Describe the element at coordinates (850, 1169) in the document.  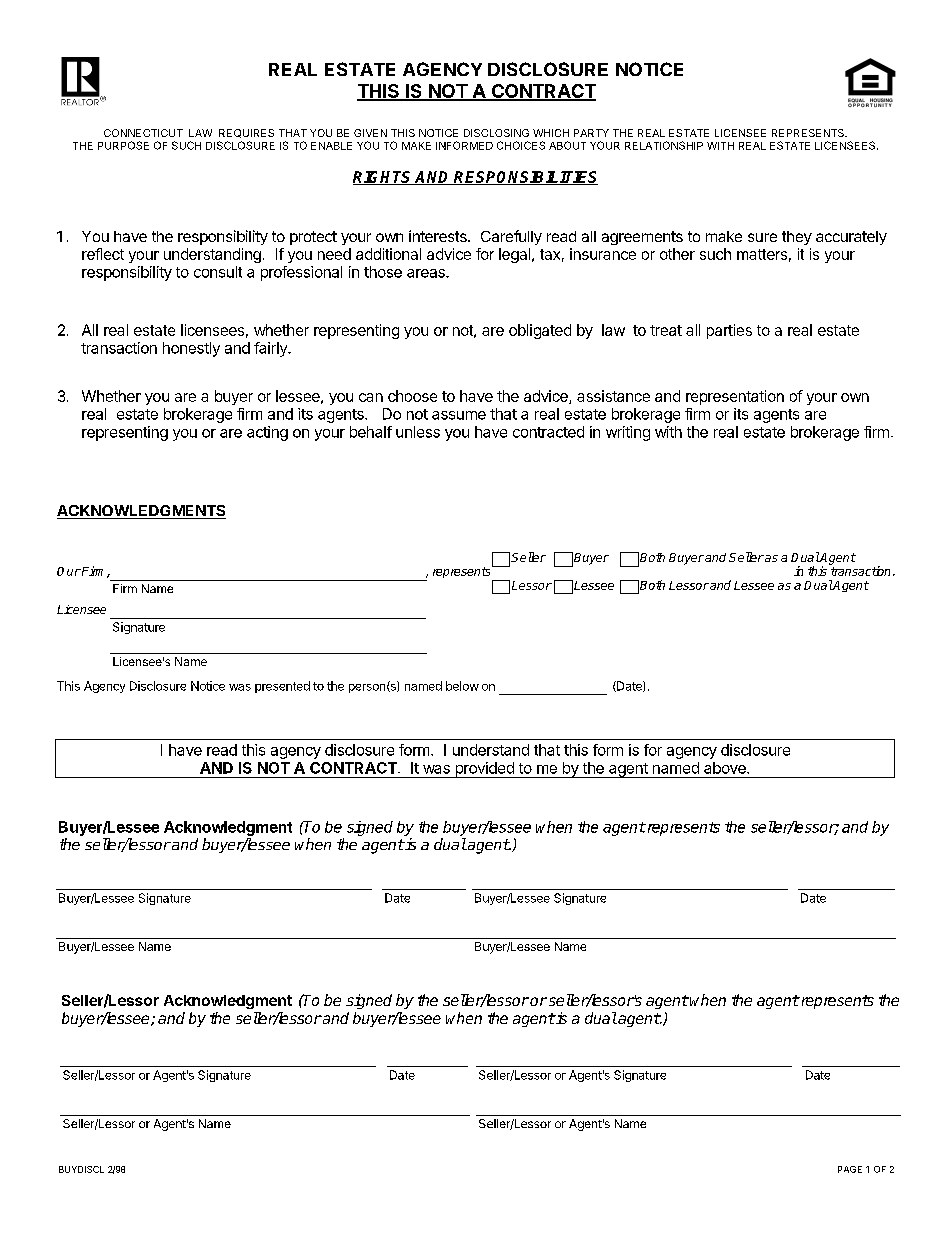
I see `PAGE` at that location.
